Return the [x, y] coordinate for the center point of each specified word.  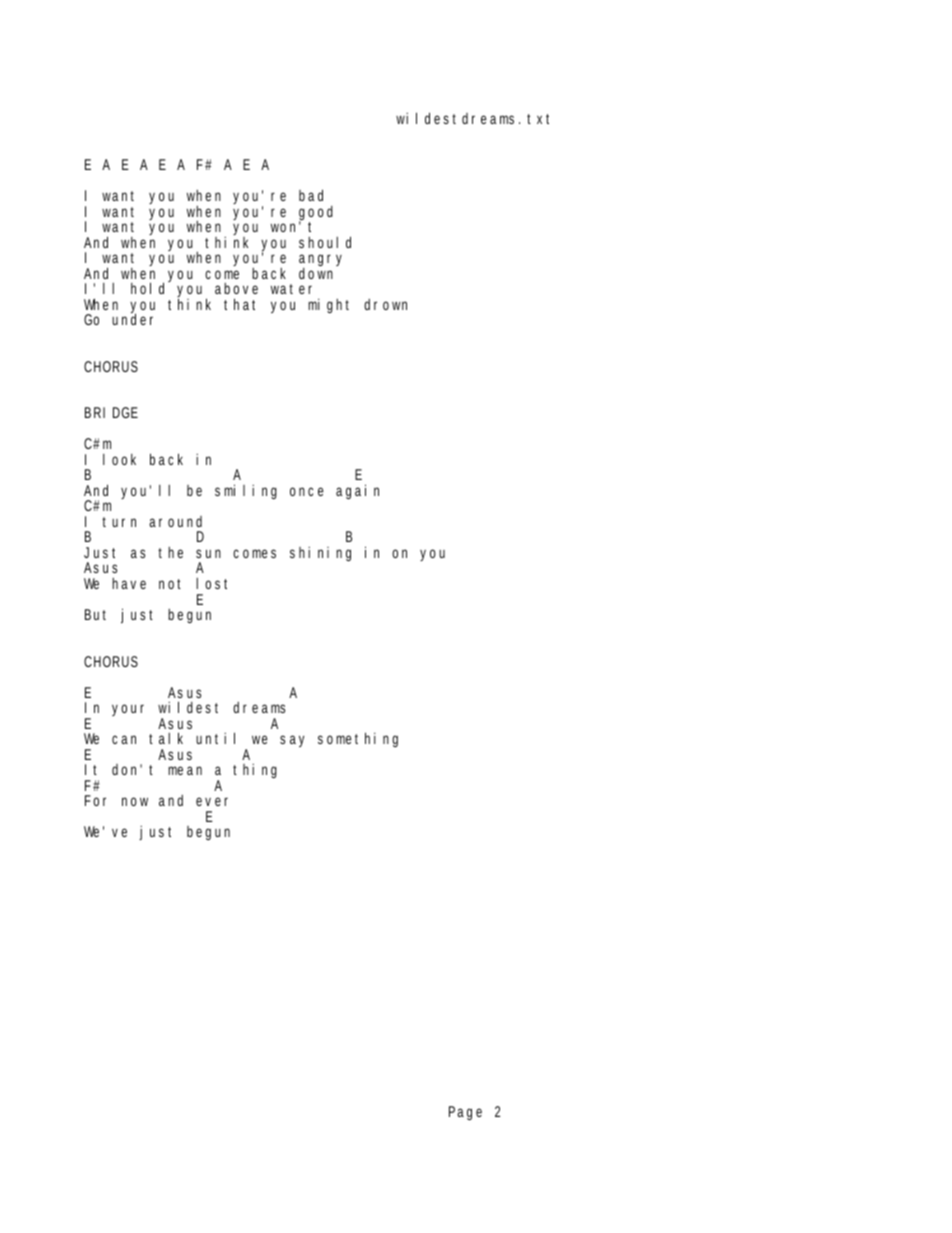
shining [320, 554]
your [128, 710]
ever [212, 801]
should [325, 242]
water [291, 289]
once [307, 491]
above [236, 288]
